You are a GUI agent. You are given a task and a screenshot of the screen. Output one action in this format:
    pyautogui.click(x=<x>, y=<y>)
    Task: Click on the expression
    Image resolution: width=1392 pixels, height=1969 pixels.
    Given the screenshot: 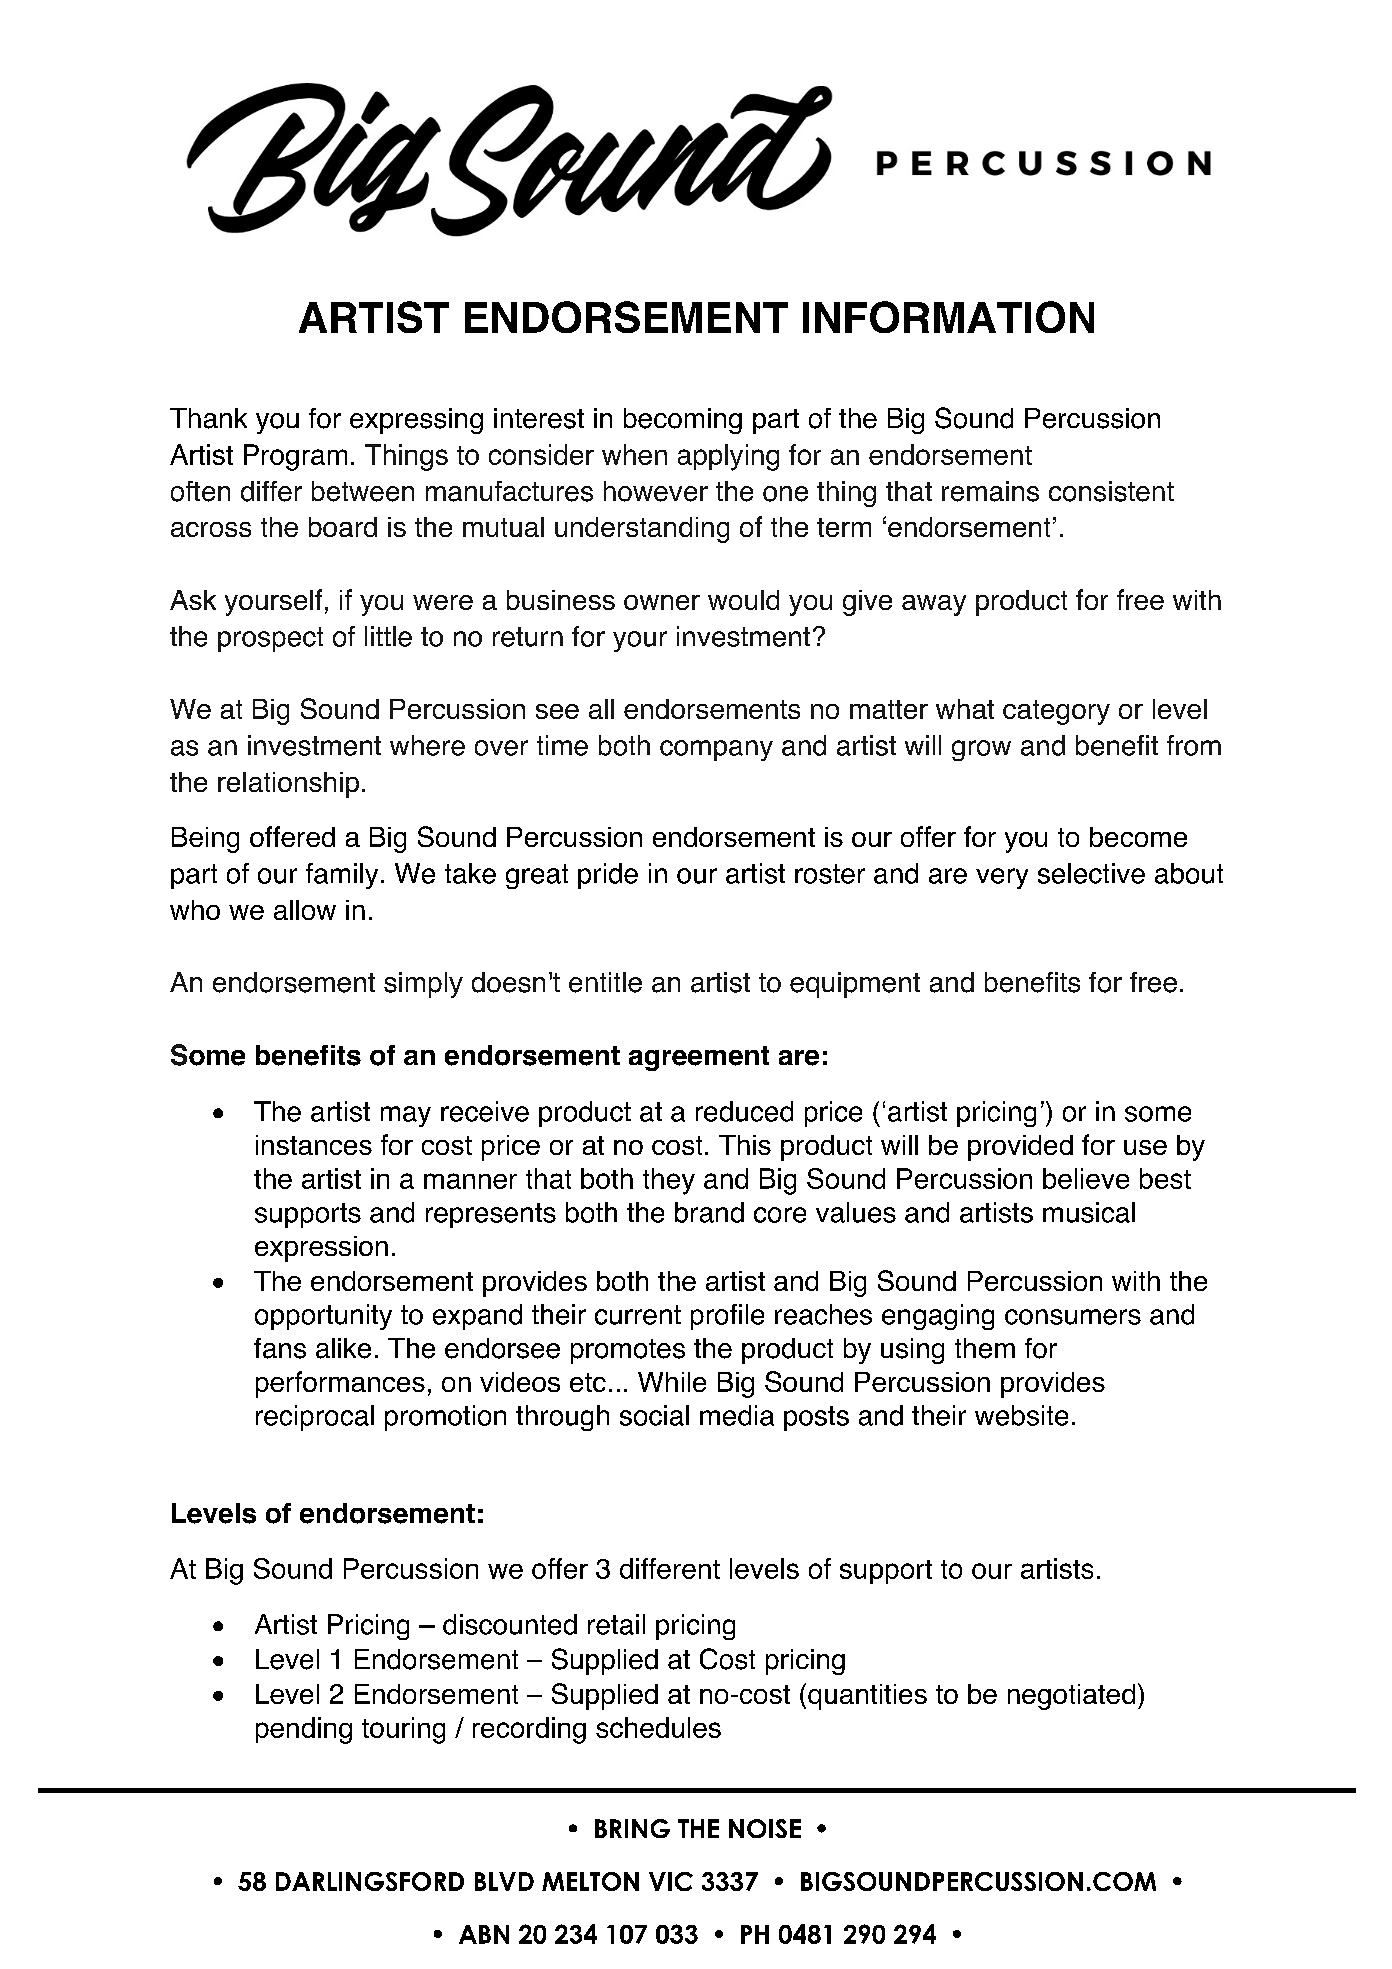 What is the action you would take?
    pyautogui.click(x=321, y=1249)
